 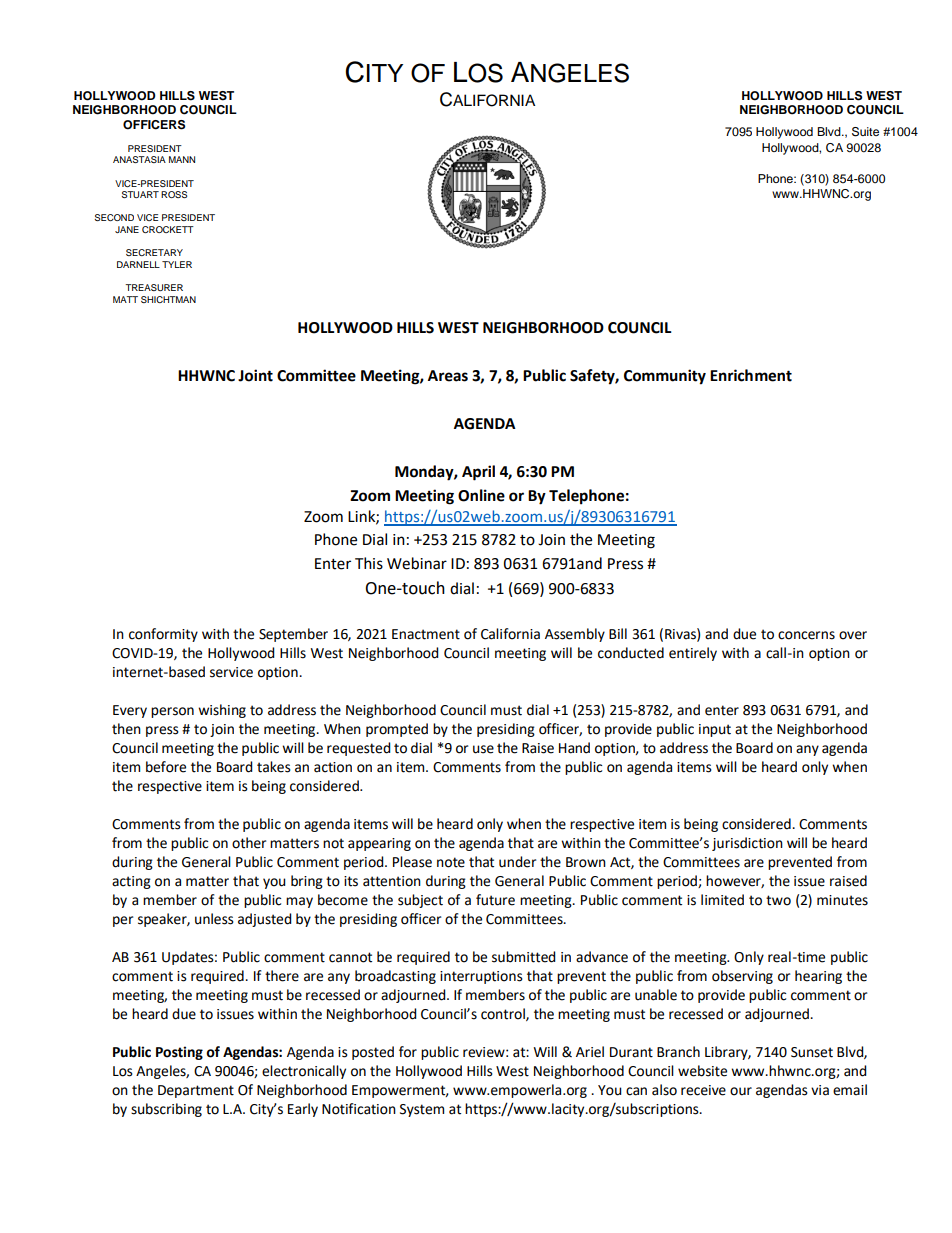 I want to click on input, so click(x=715, y=730).
